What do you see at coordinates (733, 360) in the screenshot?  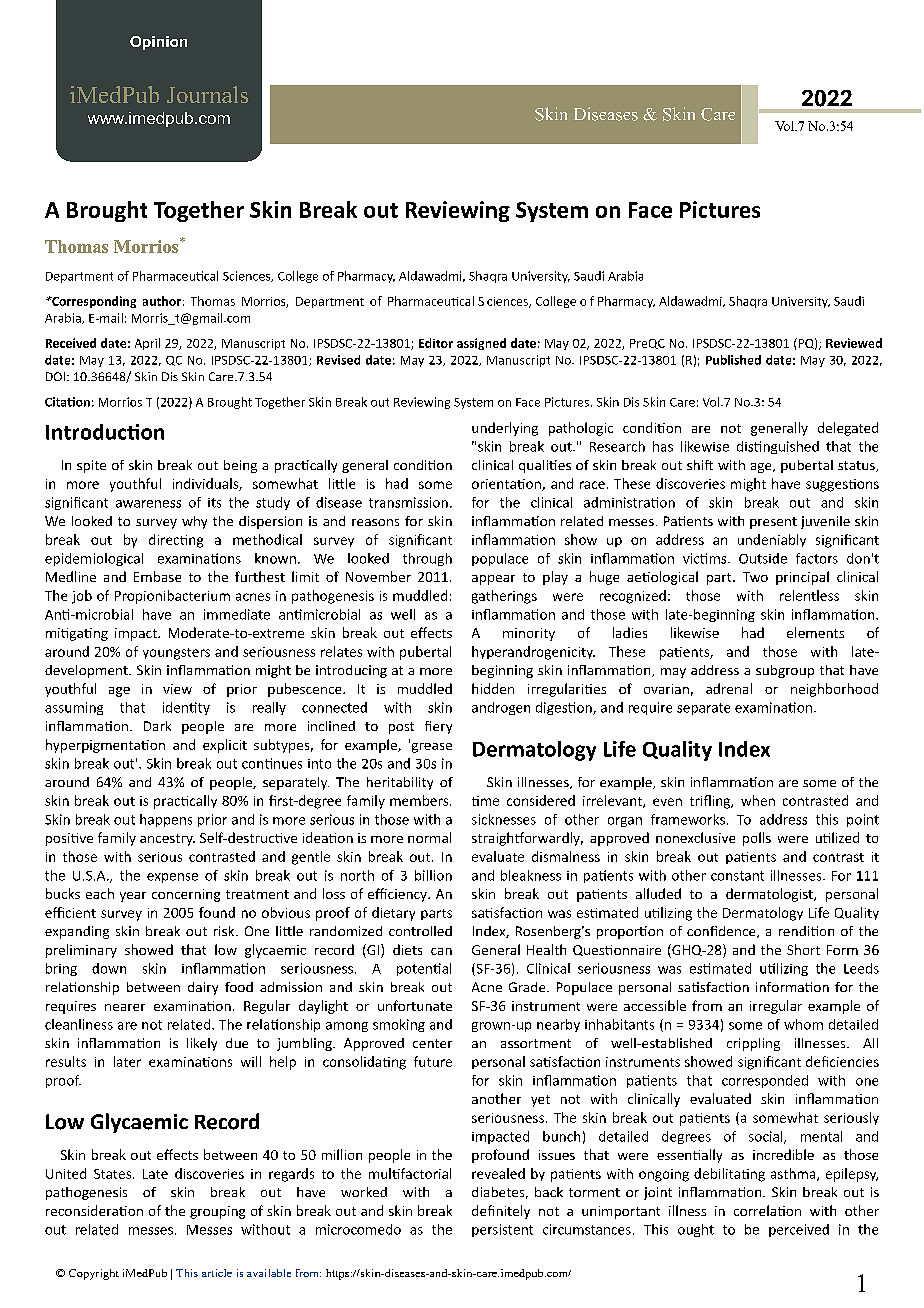 I see `Published` at bounding box center [733, 360].
